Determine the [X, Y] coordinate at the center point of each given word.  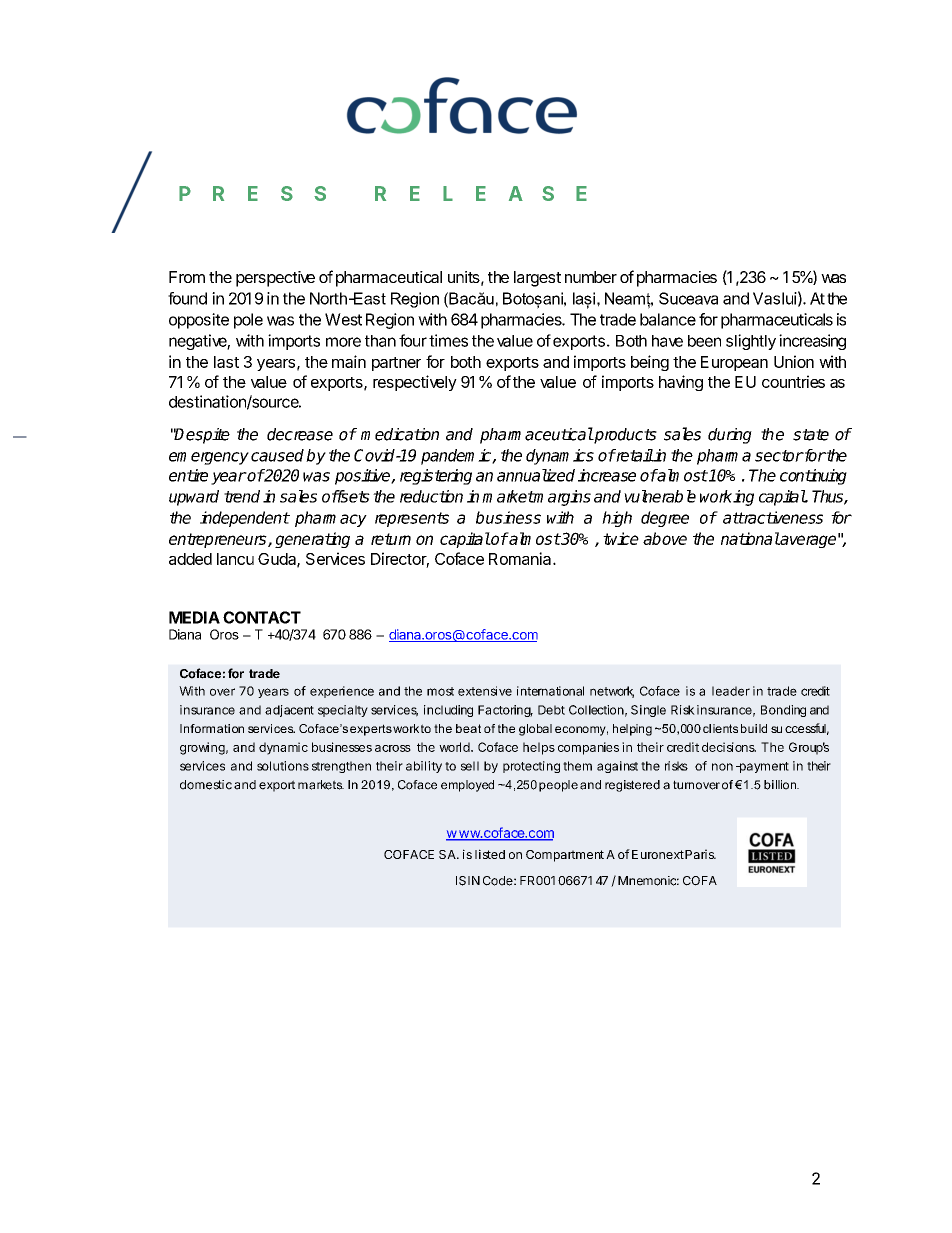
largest [537, 279]
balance [668, 319]
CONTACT [262, 617]
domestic [206, 785]
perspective [275, 279]
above [665, 538]
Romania [521, 558]
